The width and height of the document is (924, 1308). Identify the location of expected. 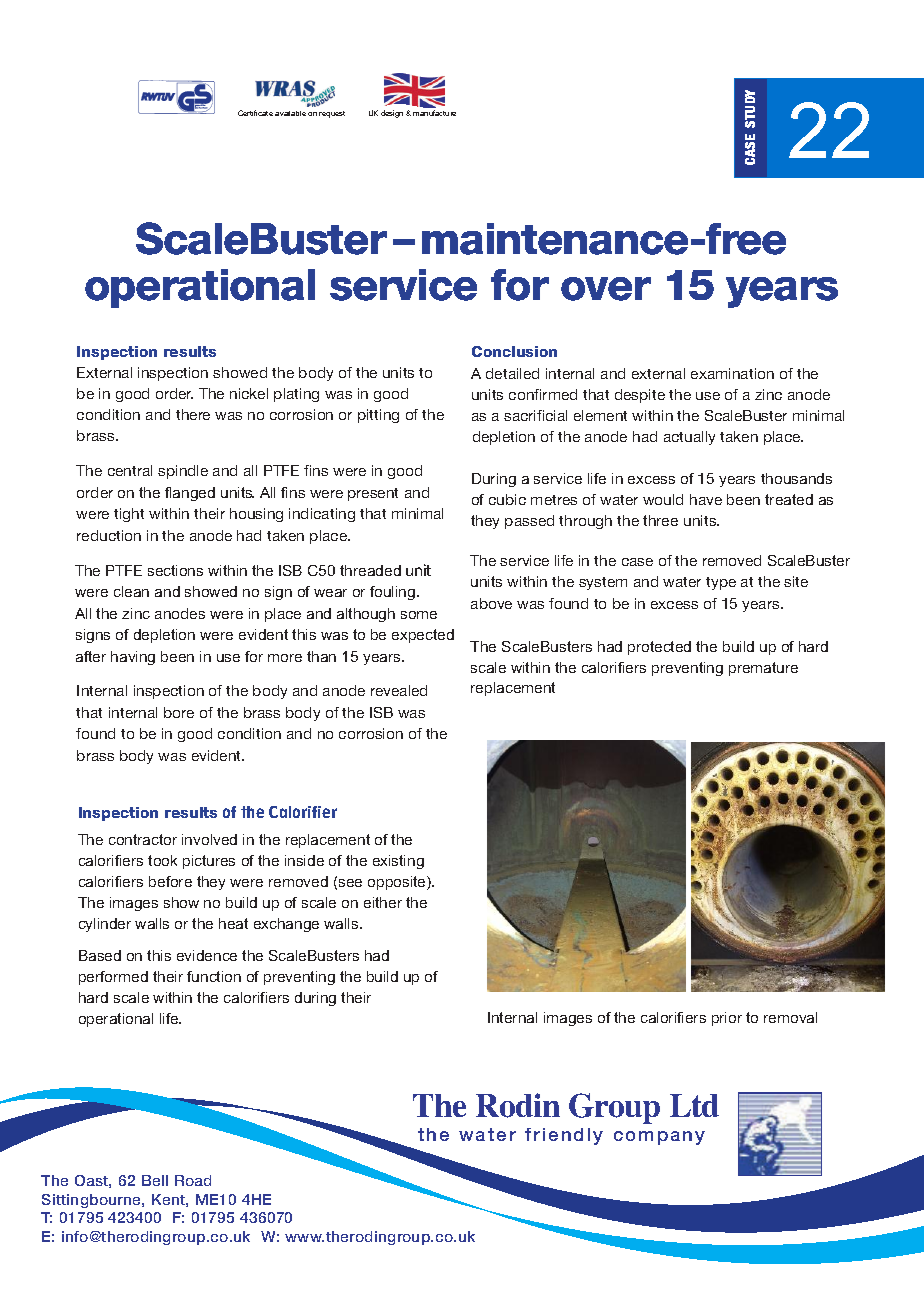
(423, 636).
